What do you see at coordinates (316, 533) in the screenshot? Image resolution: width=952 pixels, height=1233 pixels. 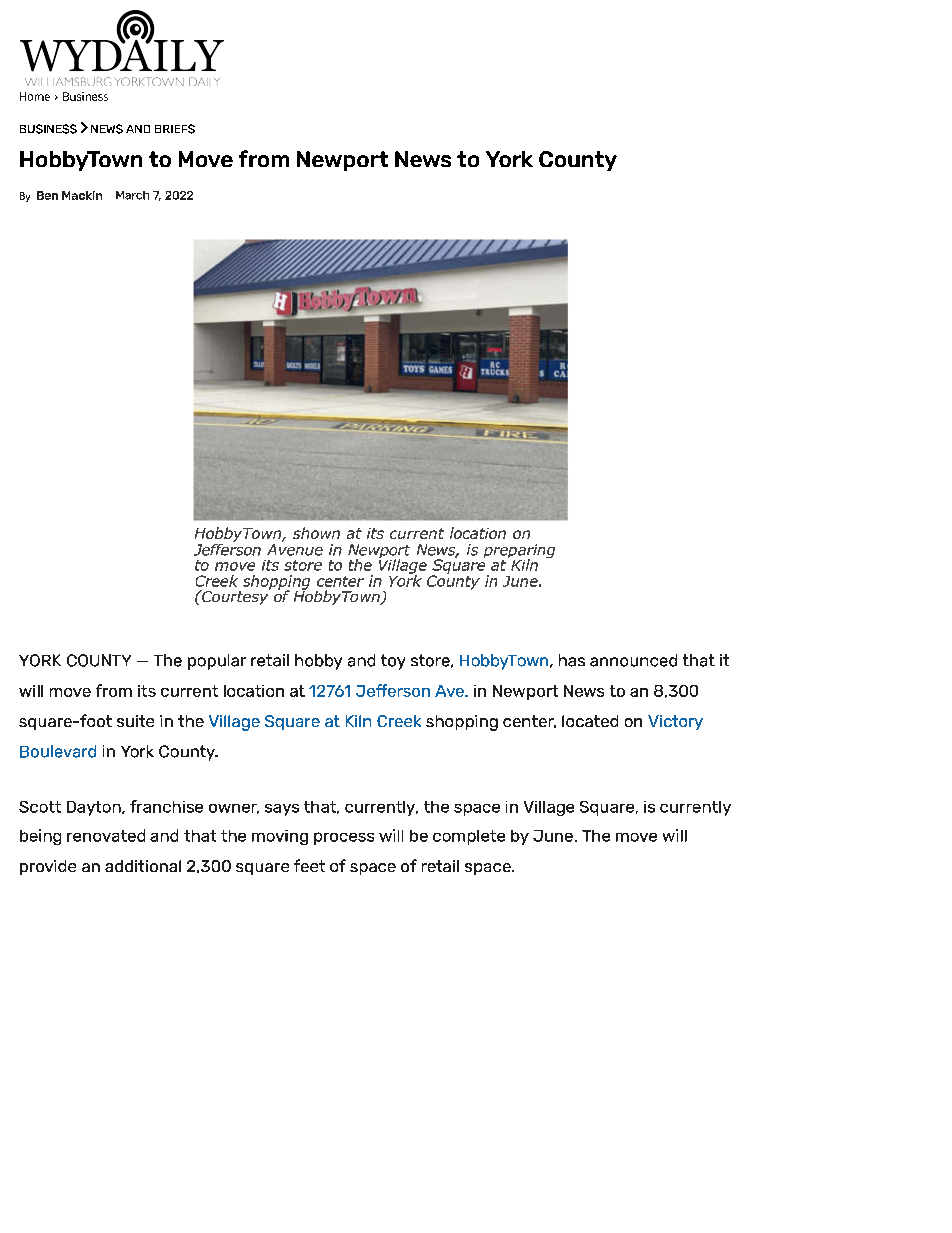 I see `shown` at bounding box center [316, 533].
